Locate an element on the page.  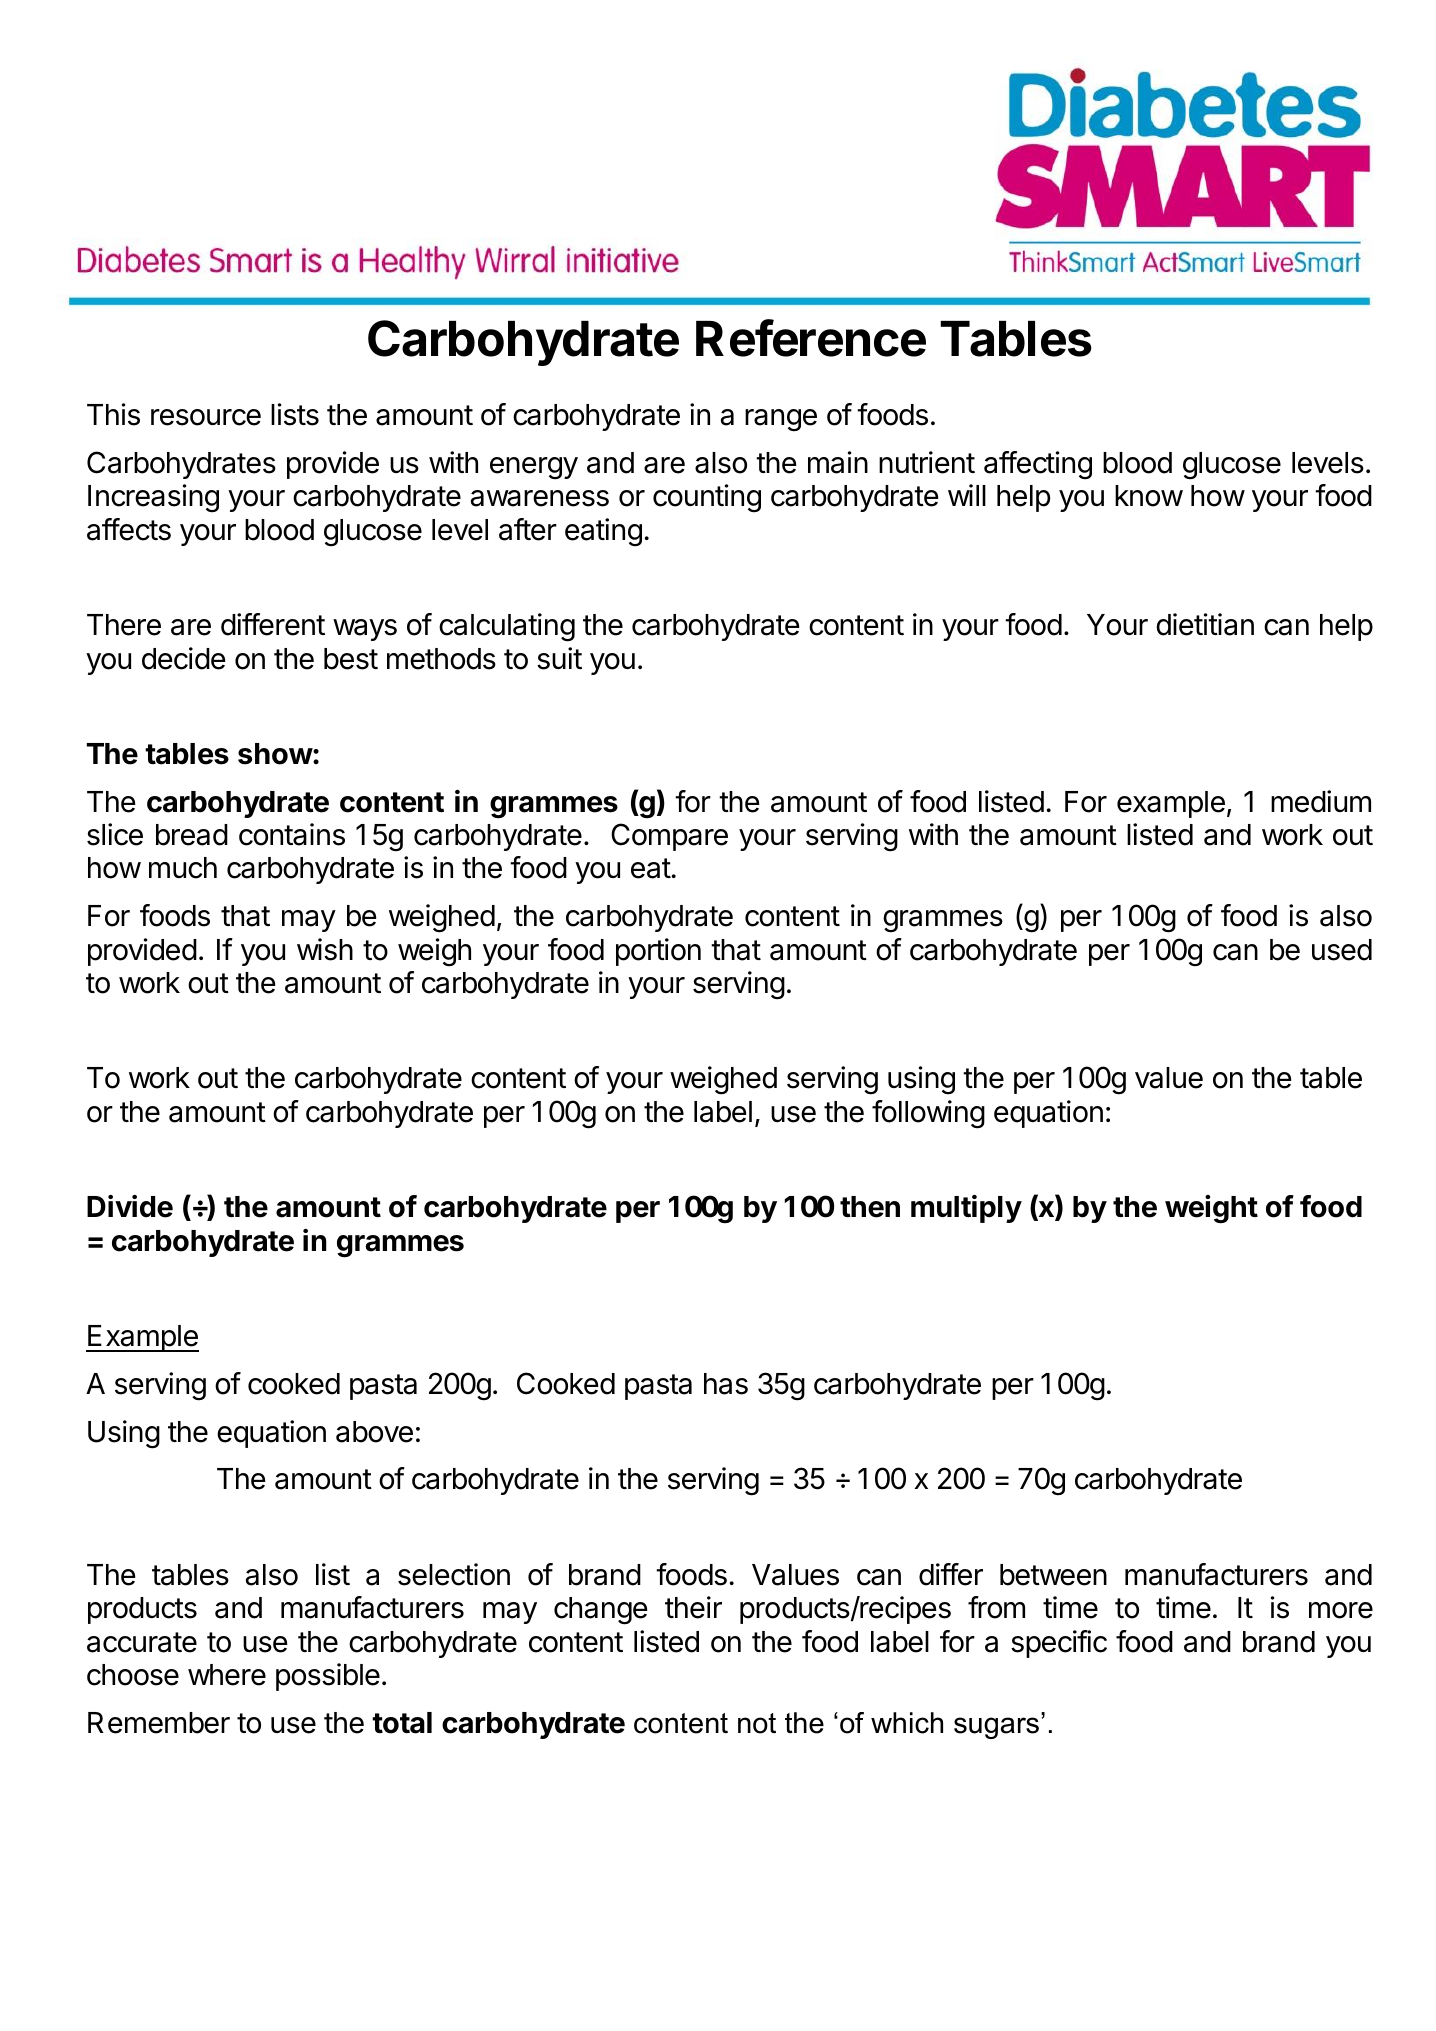
used is located at coordinates (1342, 950).
